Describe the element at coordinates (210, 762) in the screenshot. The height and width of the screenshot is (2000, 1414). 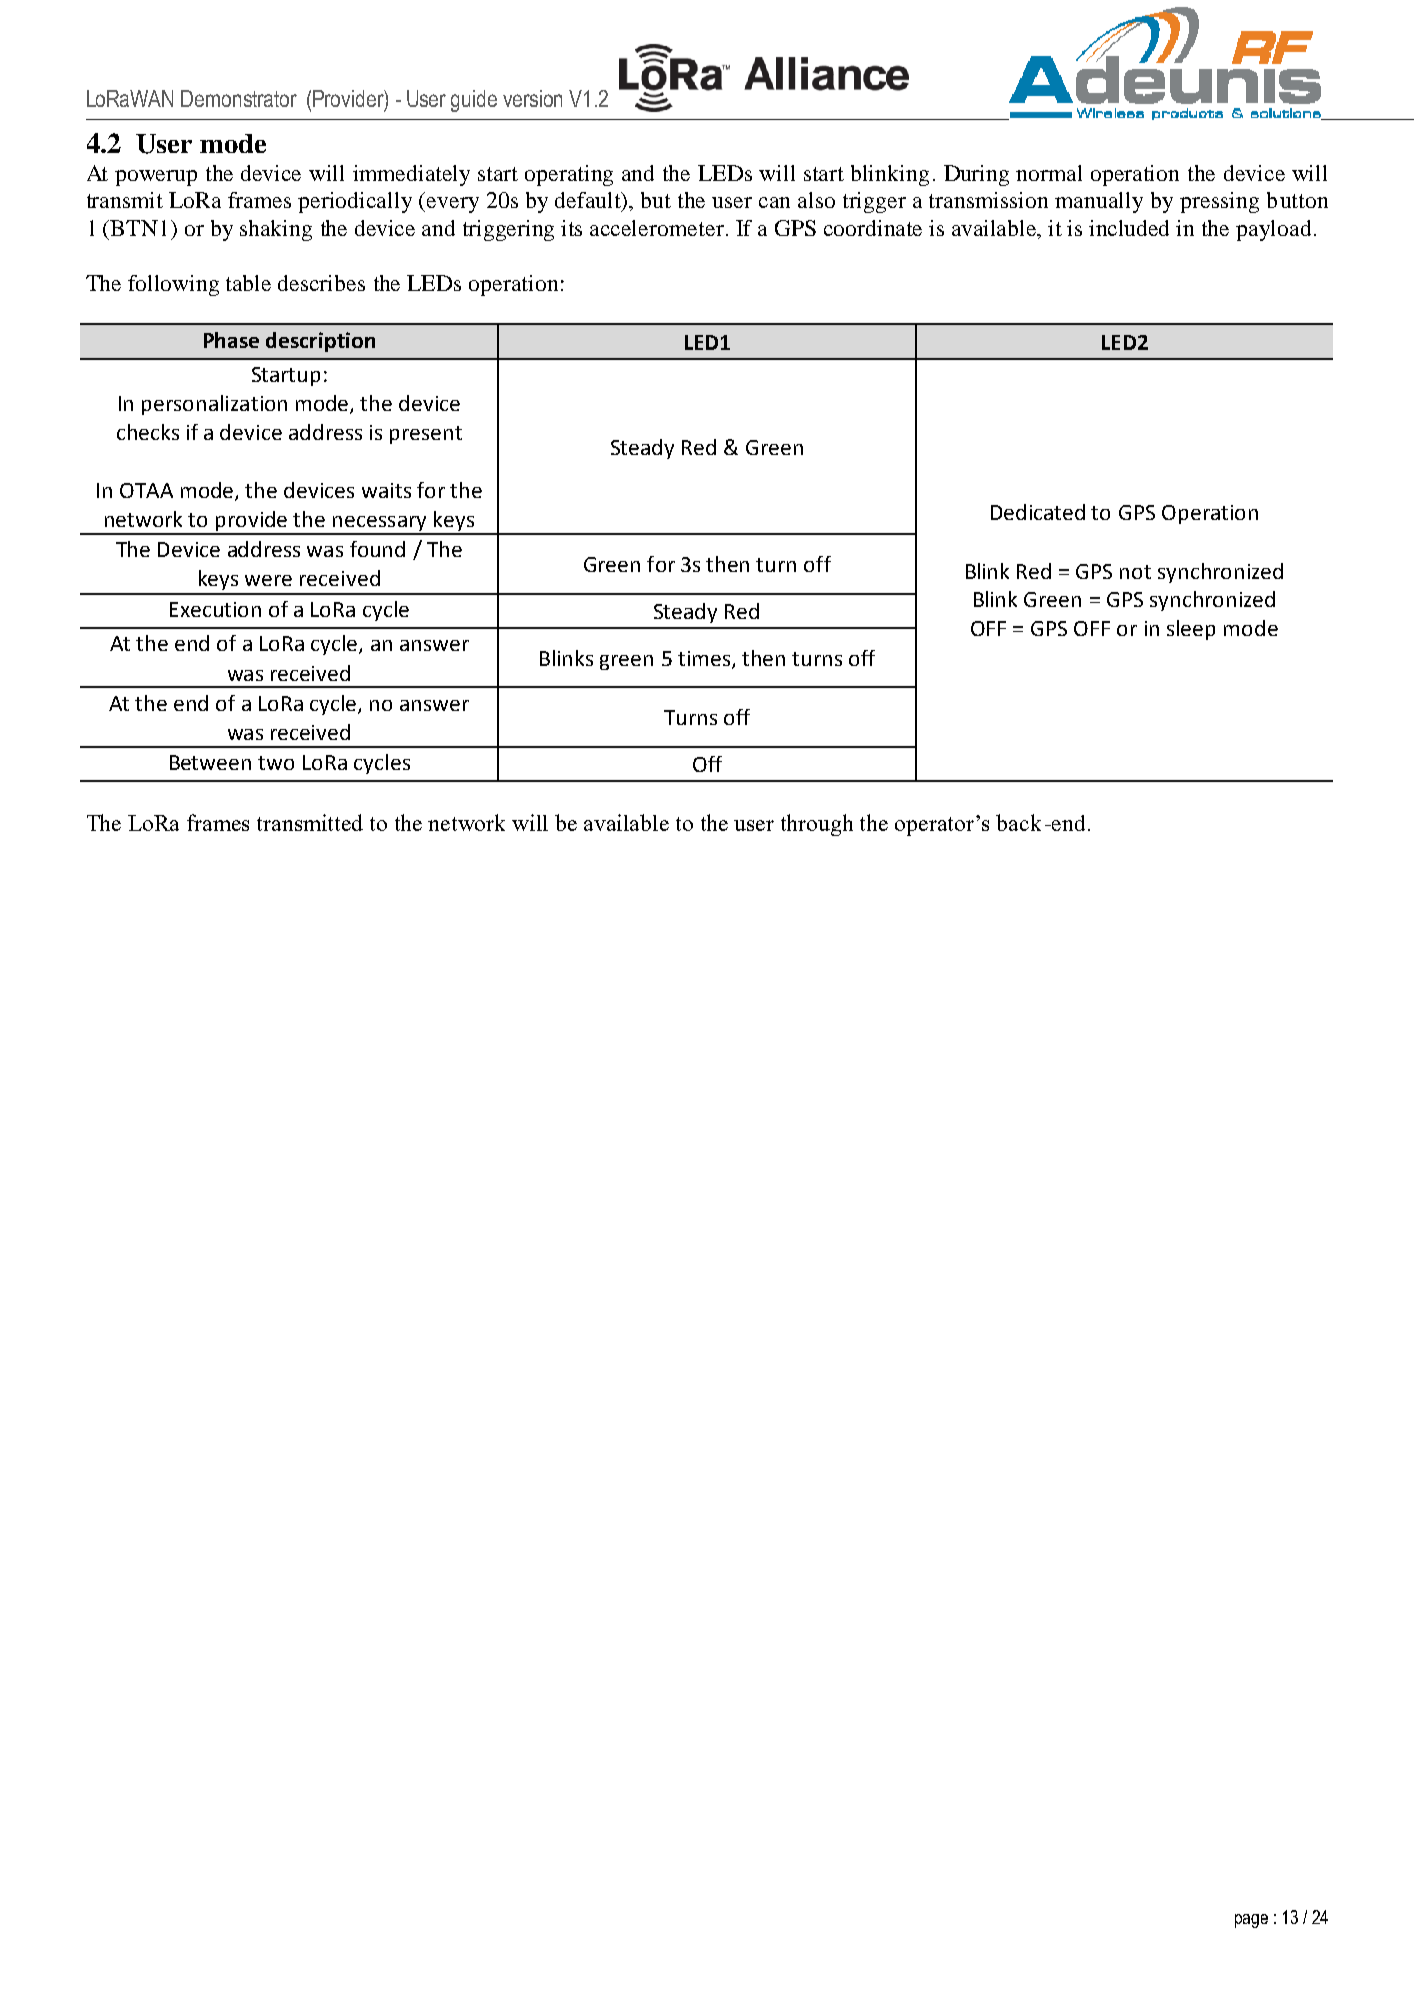
I see `Between` at that location.
